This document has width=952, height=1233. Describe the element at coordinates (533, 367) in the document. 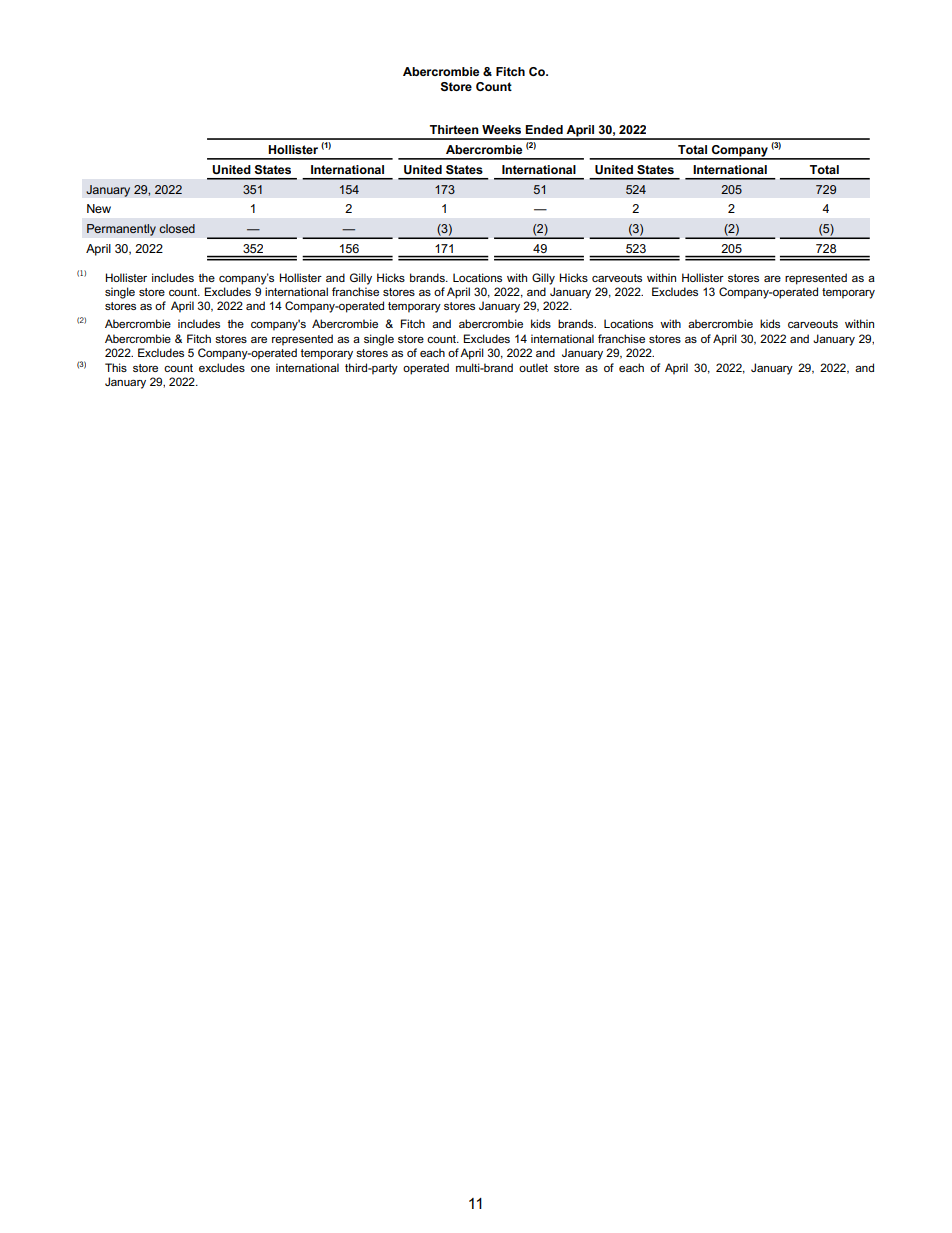

I see `outlet` at that location.
